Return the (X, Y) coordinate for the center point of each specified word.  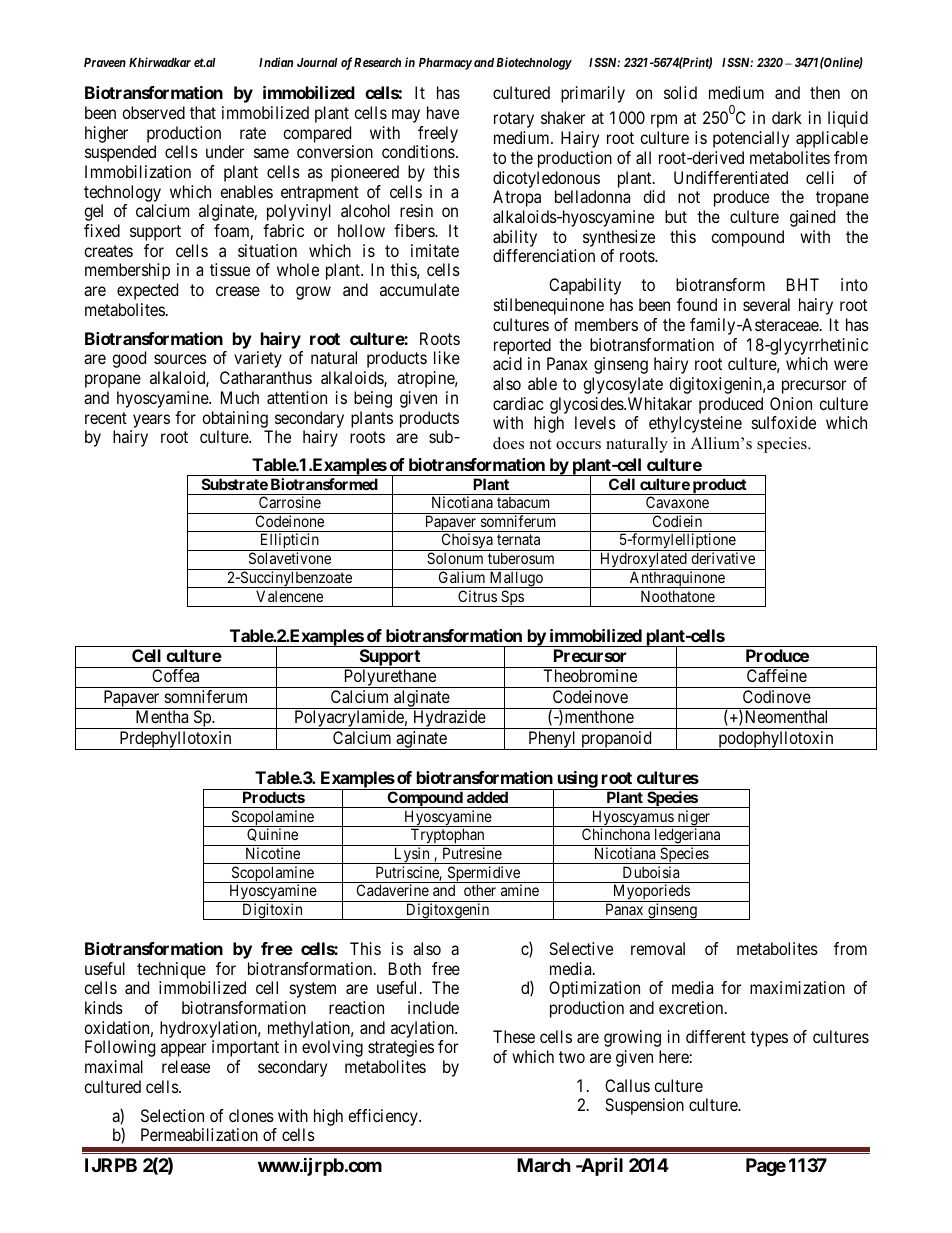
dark (787, 117)
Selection (172, 1115)
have (443, 112)
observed (153, 112)
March (544, 1165)
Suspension (644, 1106)
